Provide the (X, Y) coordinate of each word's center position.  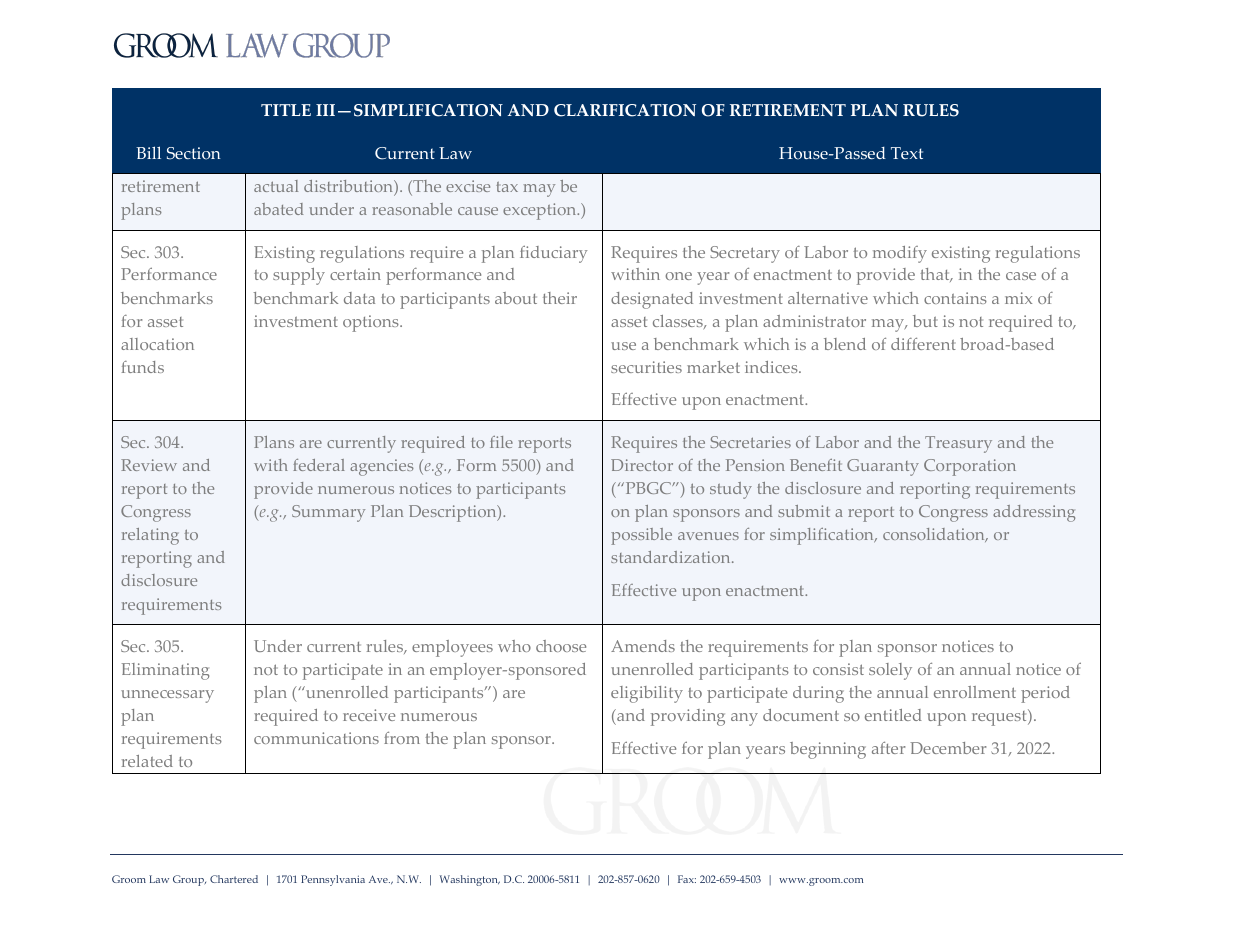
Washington (470, 880)
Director (642, 465)
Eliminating (165, 671)
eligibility (647, 694)
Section (194, 153)
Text (907, 153)
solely (890, 671)
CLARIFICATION (625, 110)
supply (299, 276)
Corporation (970, 467)
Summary (328, 513)
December (948, 748)
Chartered (234, 879)
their (560, 298)
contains (955, 298)
